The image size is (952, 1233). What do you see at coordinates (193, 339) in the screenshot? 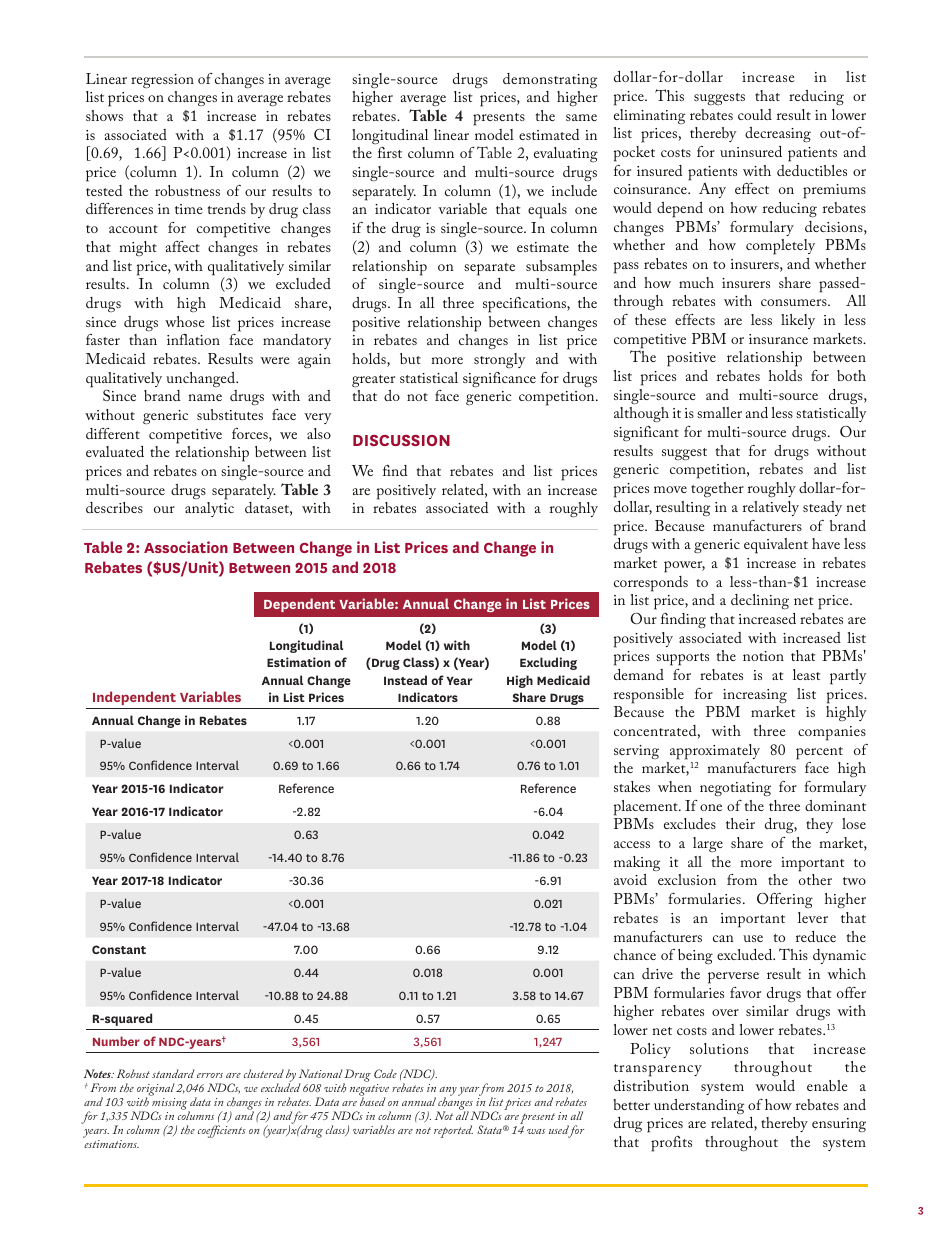
I see `inflation` at bounding box center [193, 339].
